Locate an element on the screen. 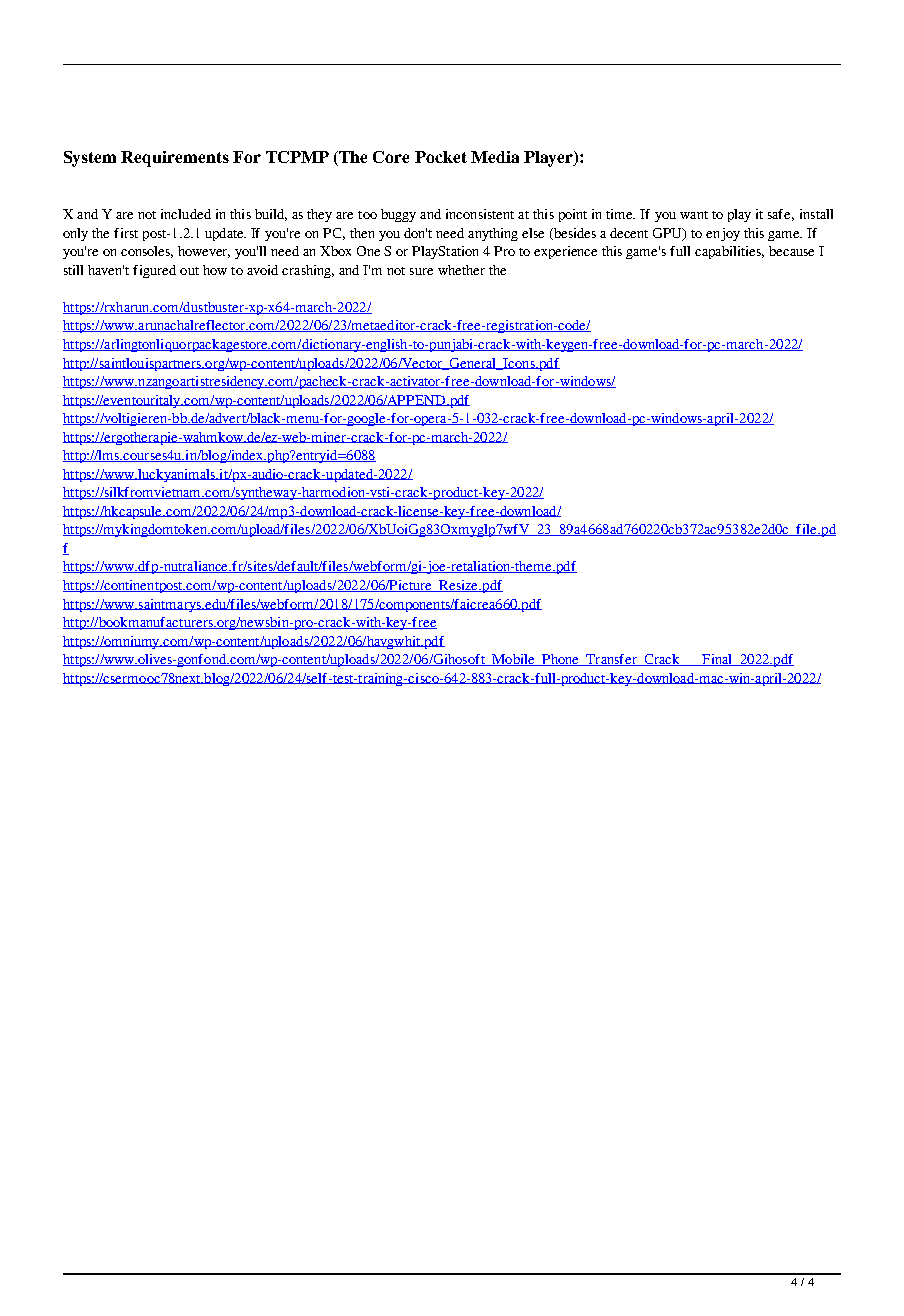  included is located at coordinates (186, 214).
